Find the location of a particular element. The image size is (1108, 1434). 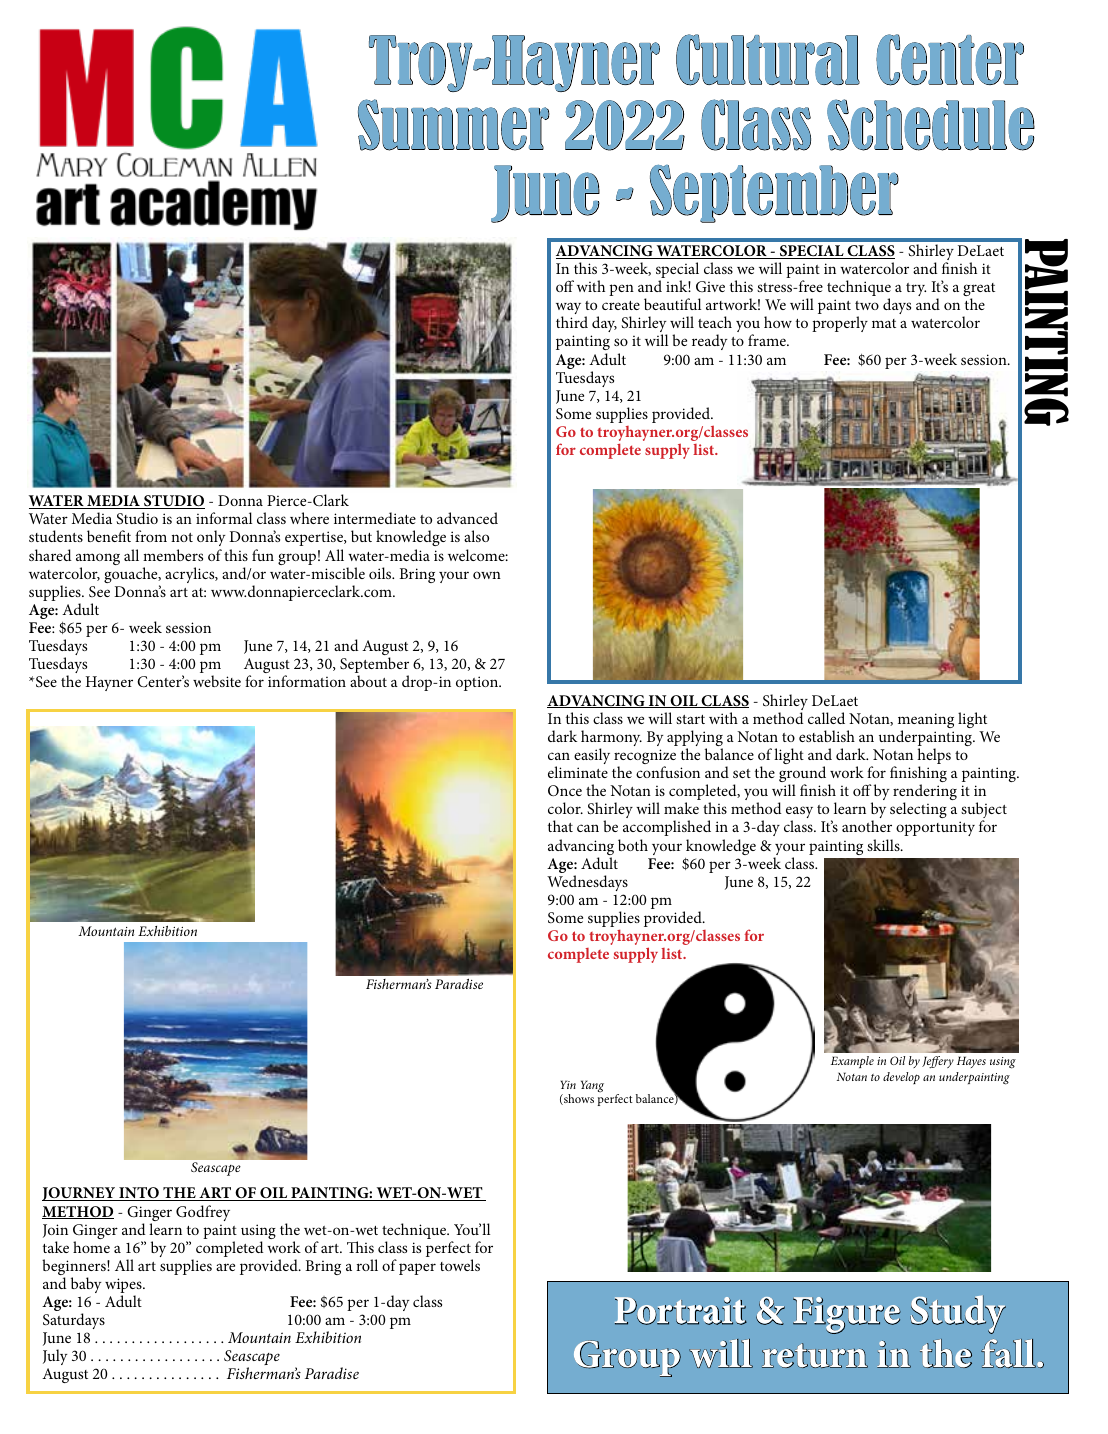

from is located at coordinates (151, 536).
